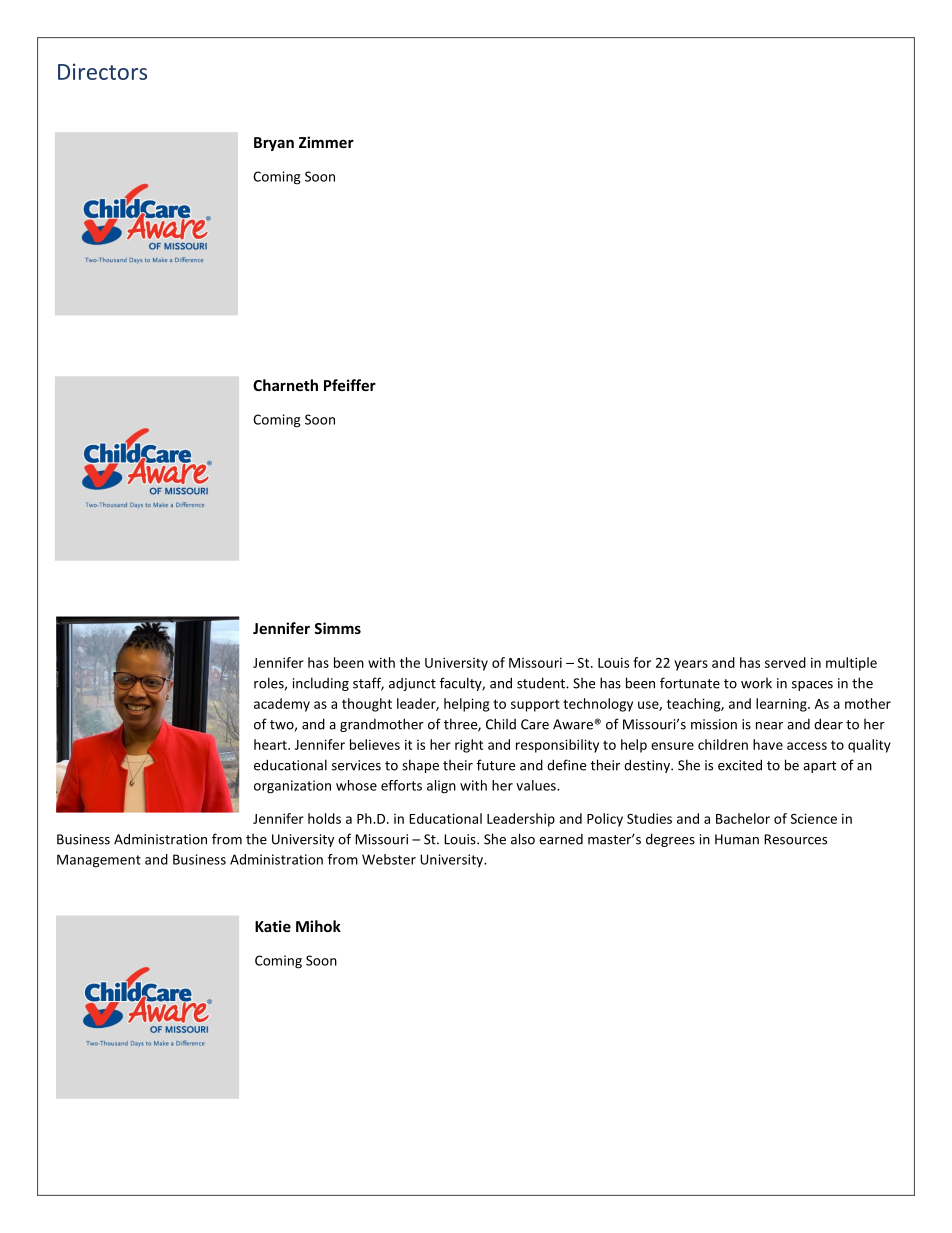 The image size is (952, 1233). I want to click on Directors, so click(102, 71).
